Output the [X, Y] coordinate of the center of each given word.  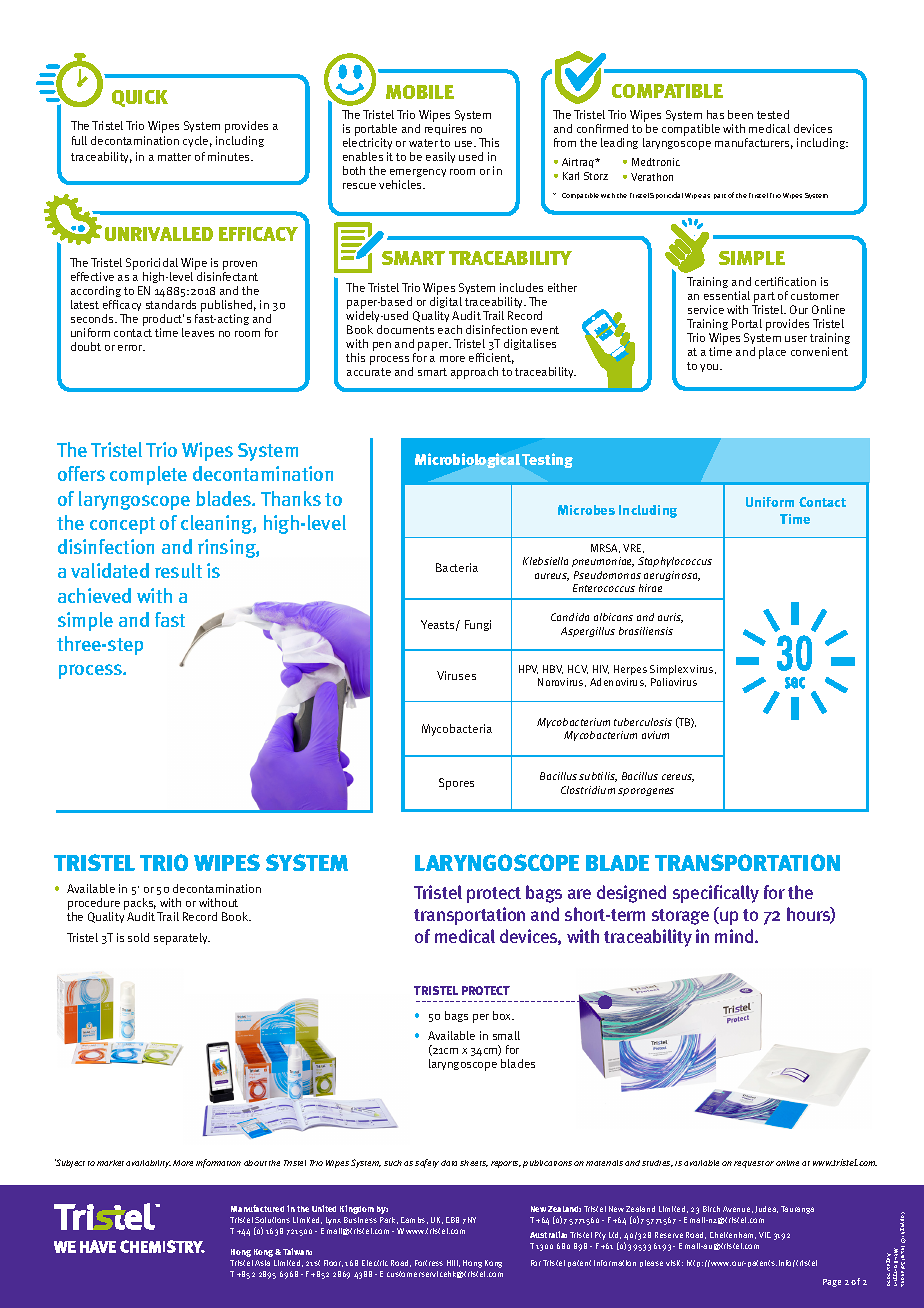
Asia [262, 1263]
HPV [528, 669]
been [740, 114]
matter [174, 157]
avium [655, 735]
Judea [766, 1209]
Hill [453, 1263]
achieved [94, 595]
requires [445, 129]
